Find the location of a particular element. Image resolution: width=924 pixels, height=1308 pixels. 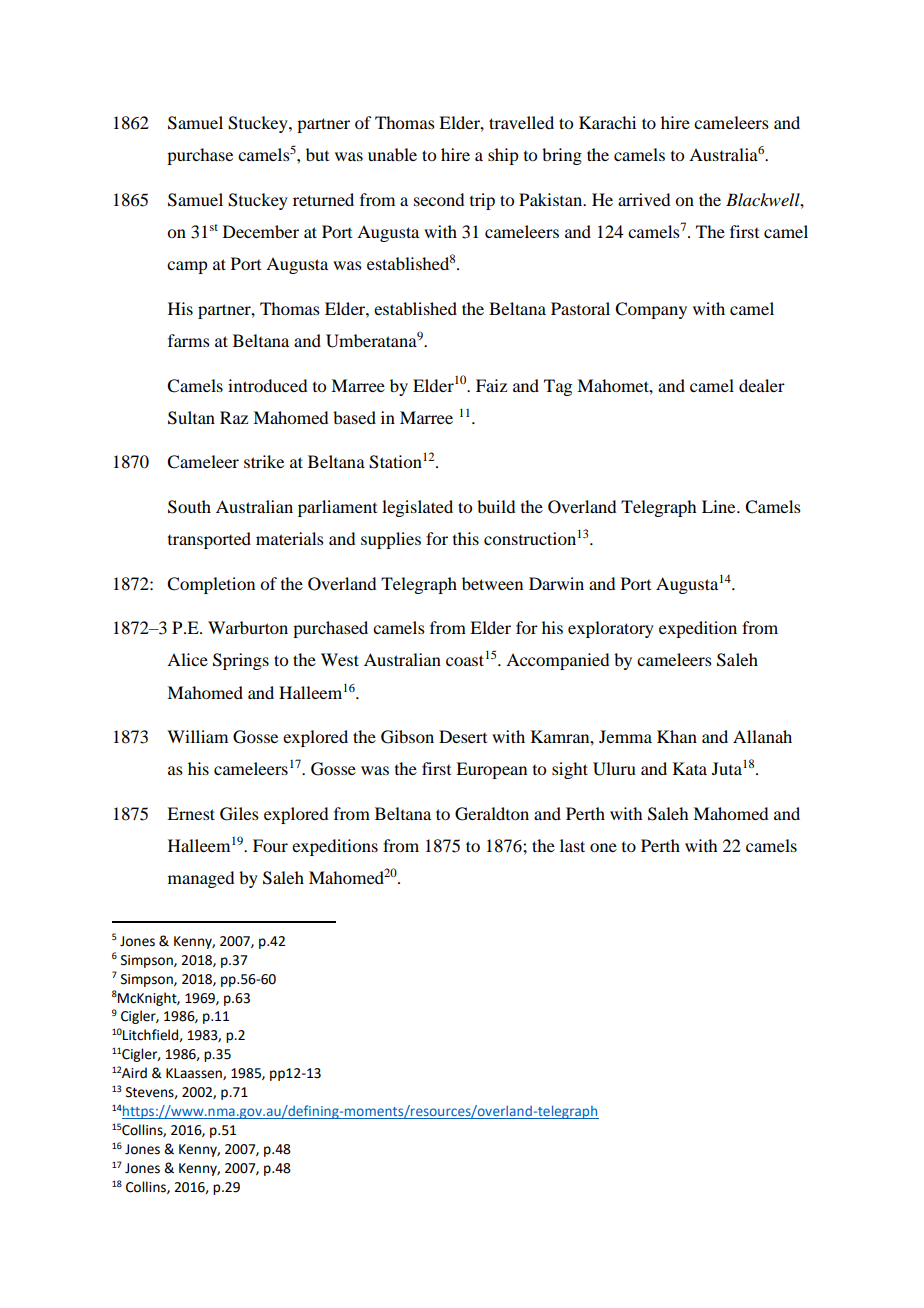

Line is located at coordinates (720, 506).
